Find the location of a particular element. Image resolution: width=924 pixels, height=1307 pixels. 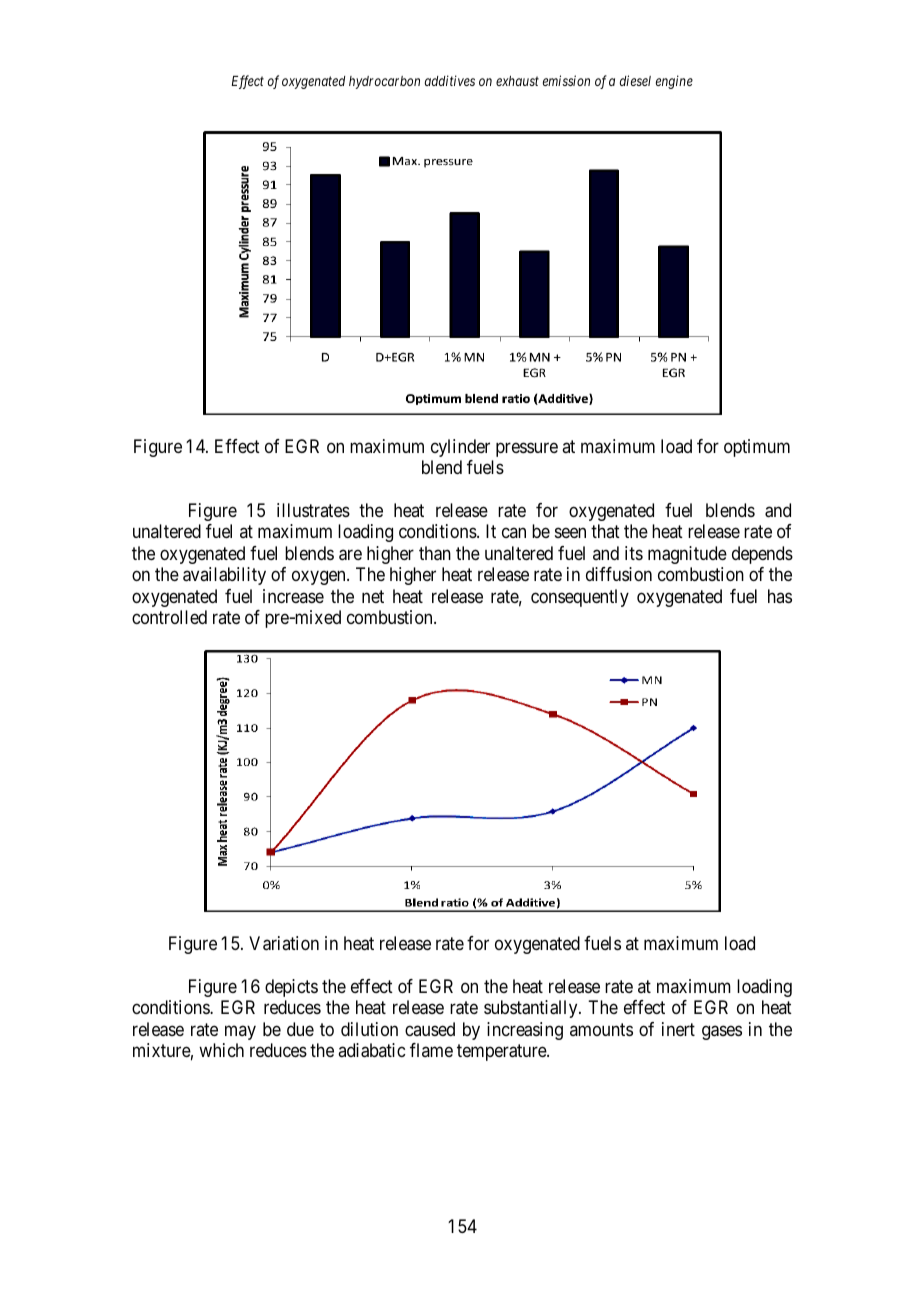

may is located at coordinates (240, 1032).
